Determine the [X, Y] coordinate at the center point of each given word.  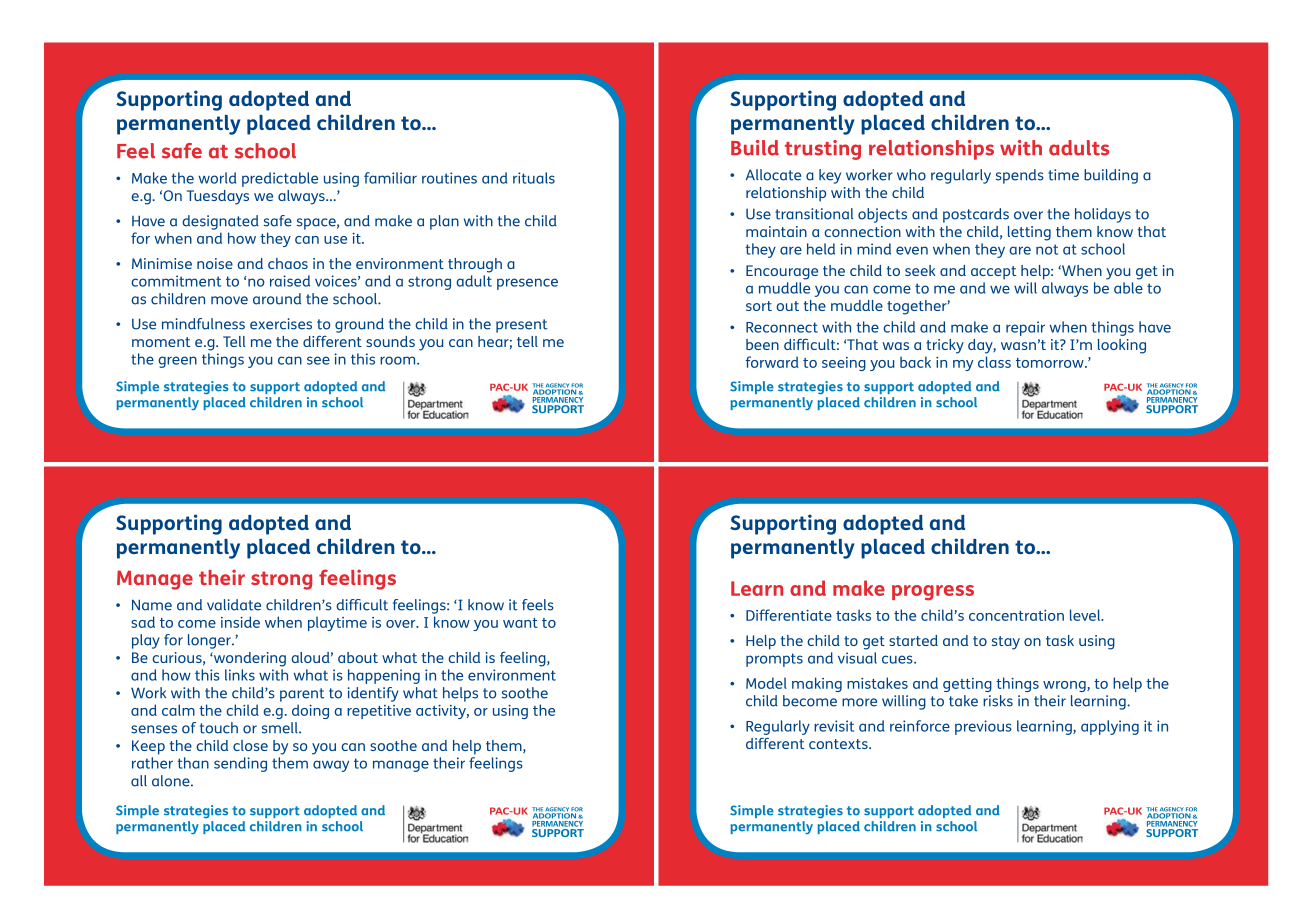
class [994, 362]
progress [933, 593]
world [217, 178]
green [177, 362]
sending [240, 764]
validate [234, 605]
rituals [534, 178]
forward [772, 362]
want [520, 623]
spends [1020, 176]
